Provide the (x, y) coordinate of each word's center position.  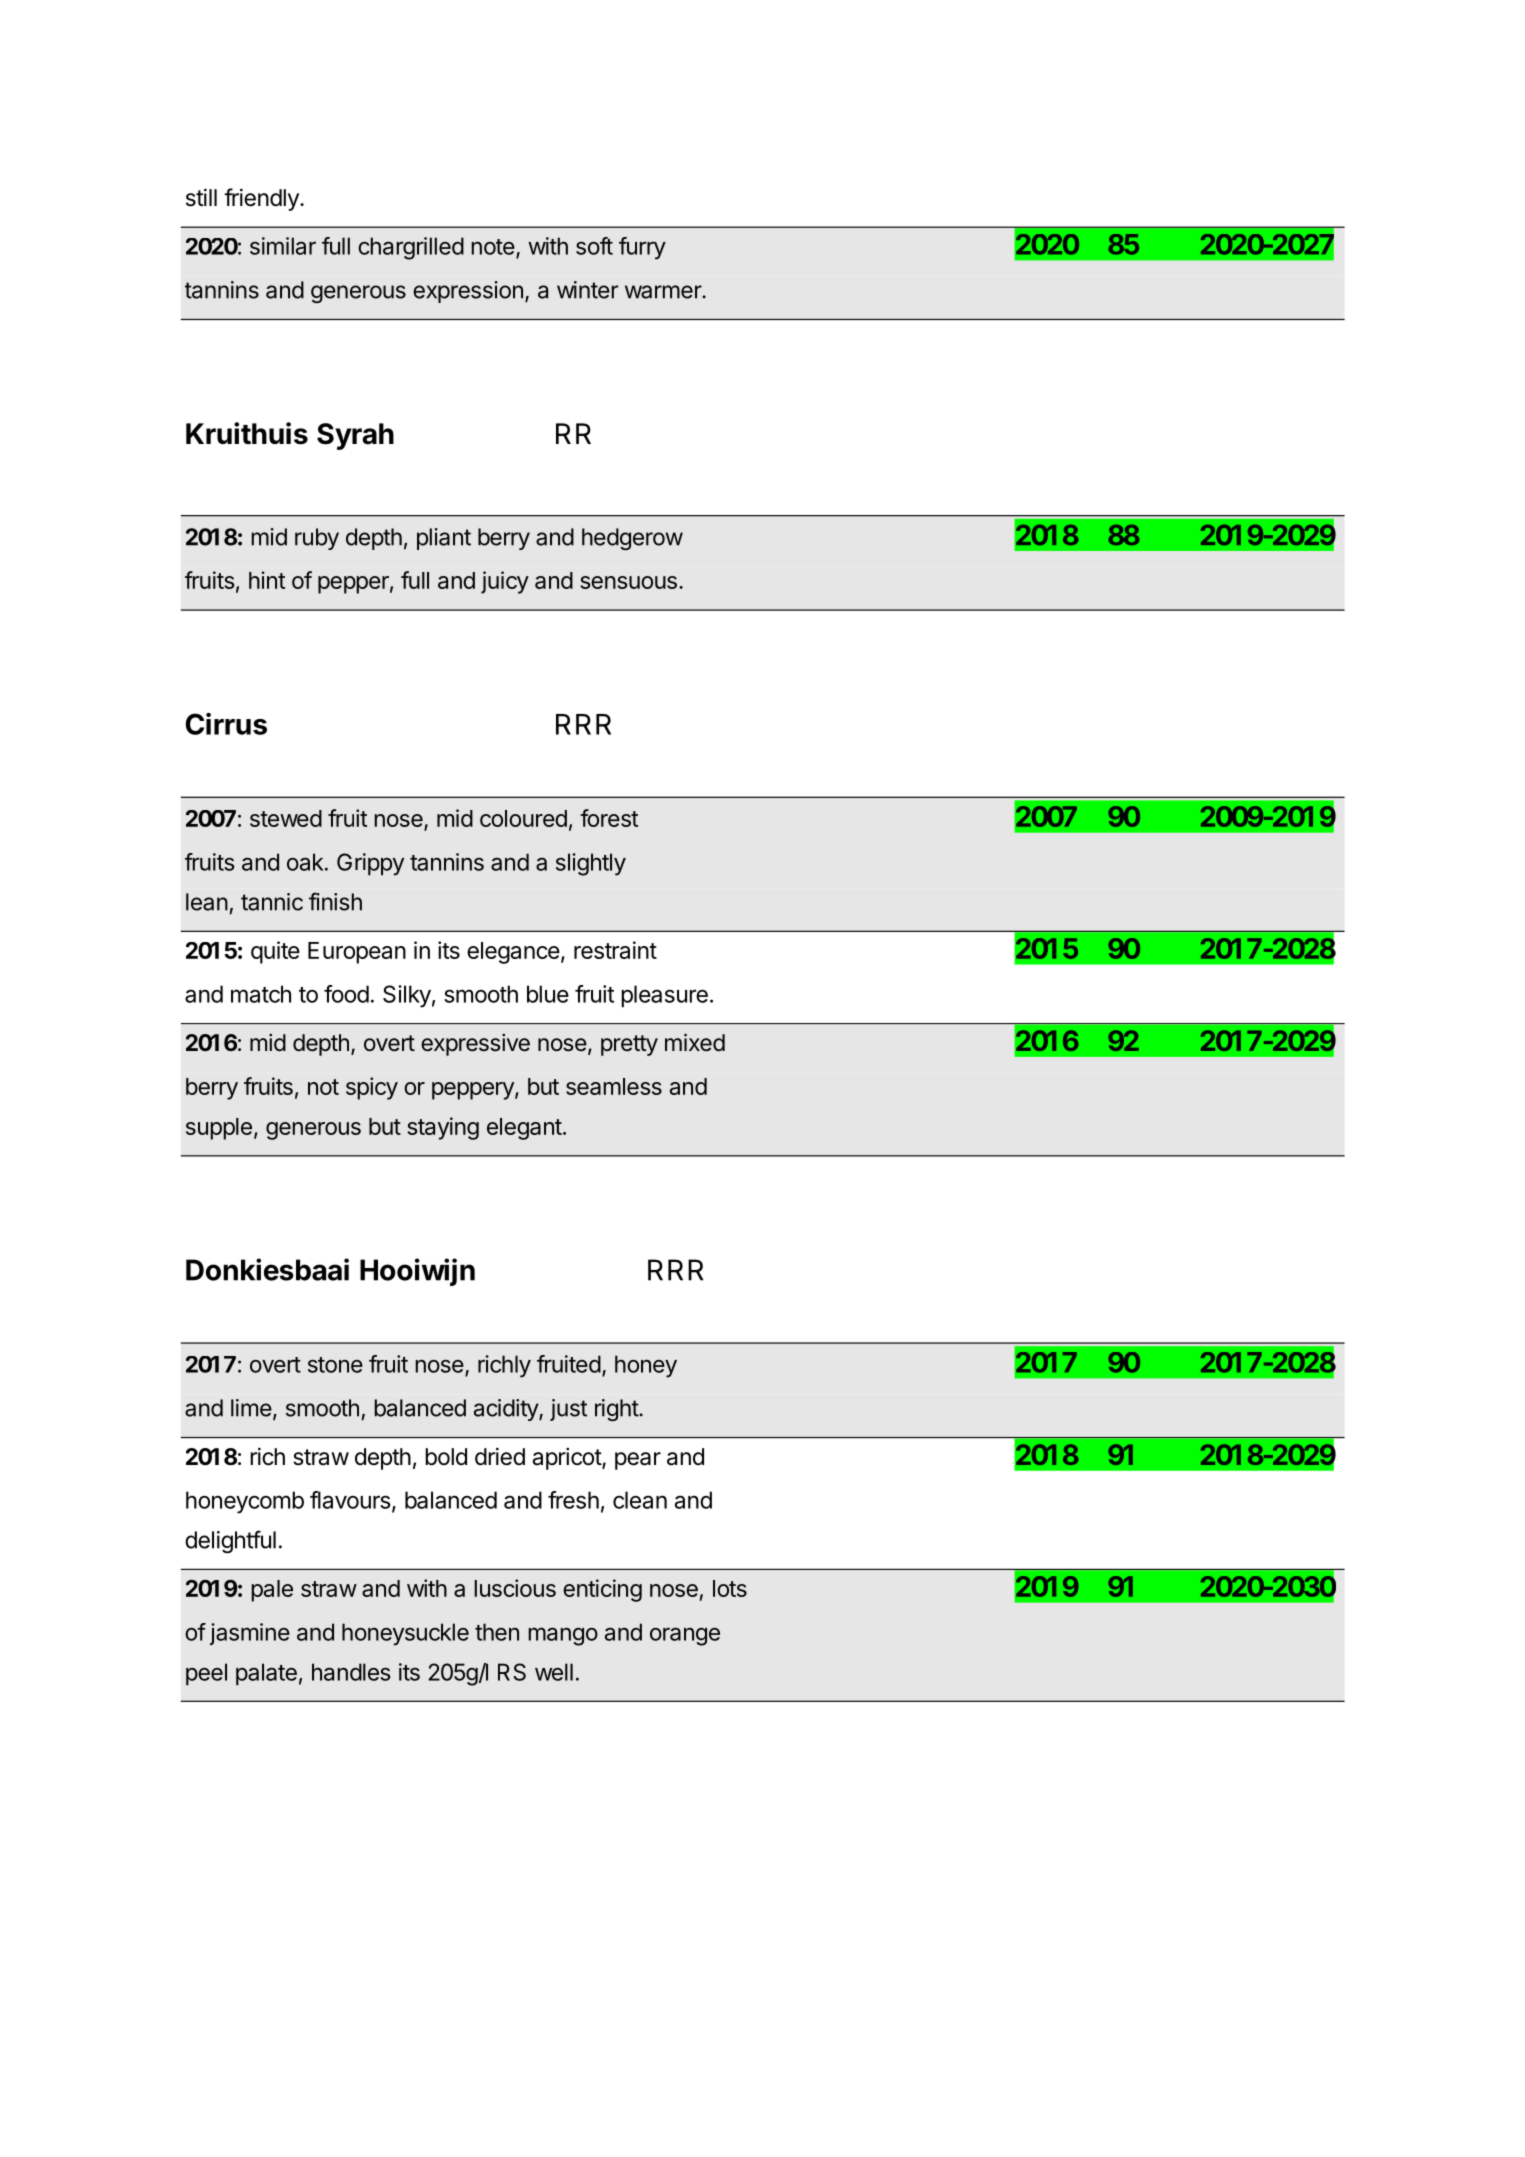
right (617, 1410)
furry (642, 248)
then (497, 1632)
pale (272, 1591)
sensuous (629, 582)
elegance (513, 953)
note (493, 247)
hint (267, 580)
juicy (505, 582)
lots (730, 1588)
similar (283, 246)
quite (275, 952)
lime (251, 1408)
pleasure (664, 996)
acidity (507, 1410)
